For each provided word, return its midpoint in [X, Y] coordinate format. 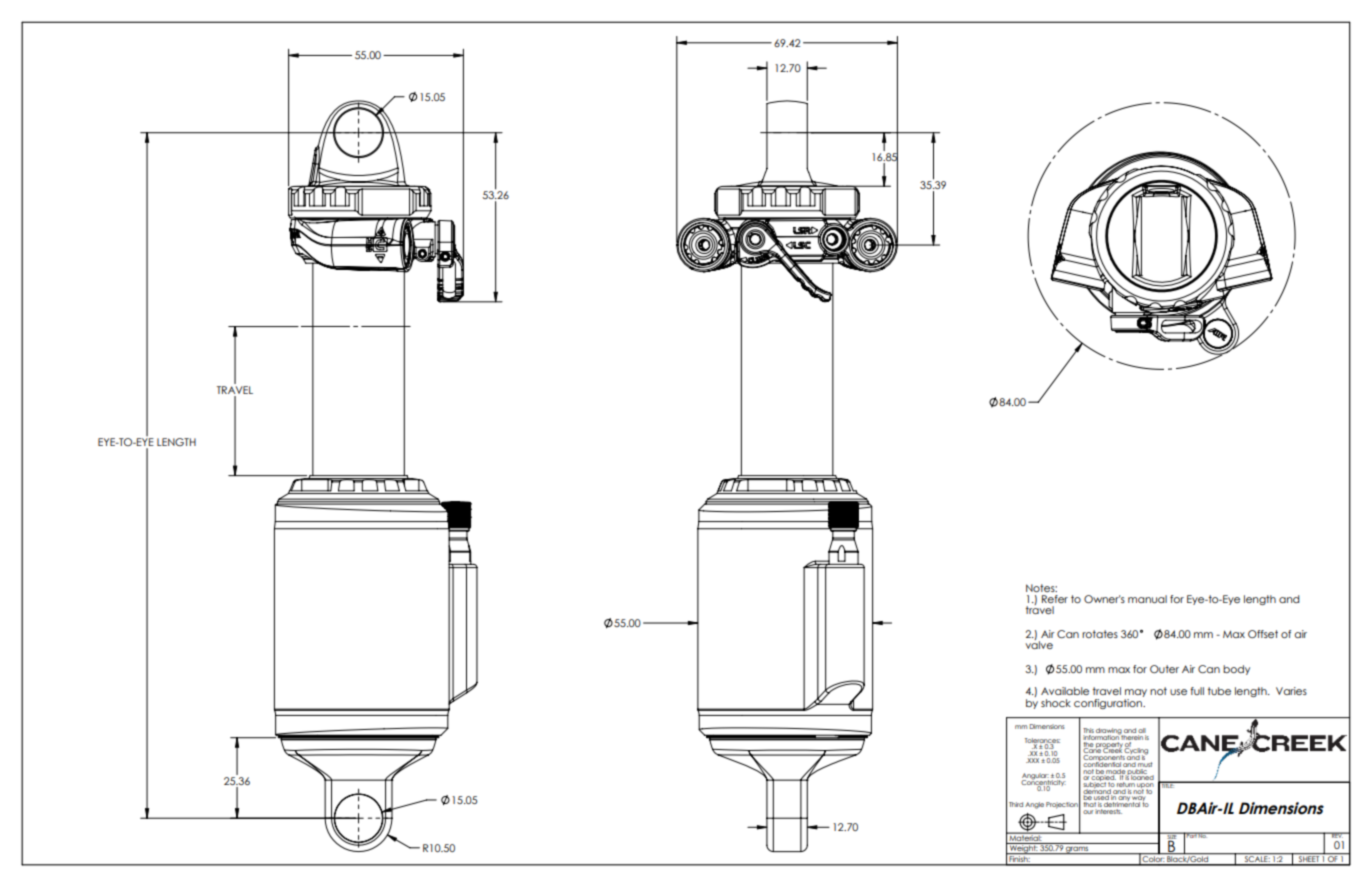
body [1236, 670]
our [1088, 812]
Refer [1055, 599]
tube [1219, 691]
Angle [1034, 805]
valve [1039, 644]
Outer [1164, 669]
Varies [1291, 691]
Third [1016, 804]
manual [1147, 599]
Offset [1263, 634]
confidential [1102, 763]
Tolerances [1042, 741]
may [1135, 694]
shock [1056, 703]
